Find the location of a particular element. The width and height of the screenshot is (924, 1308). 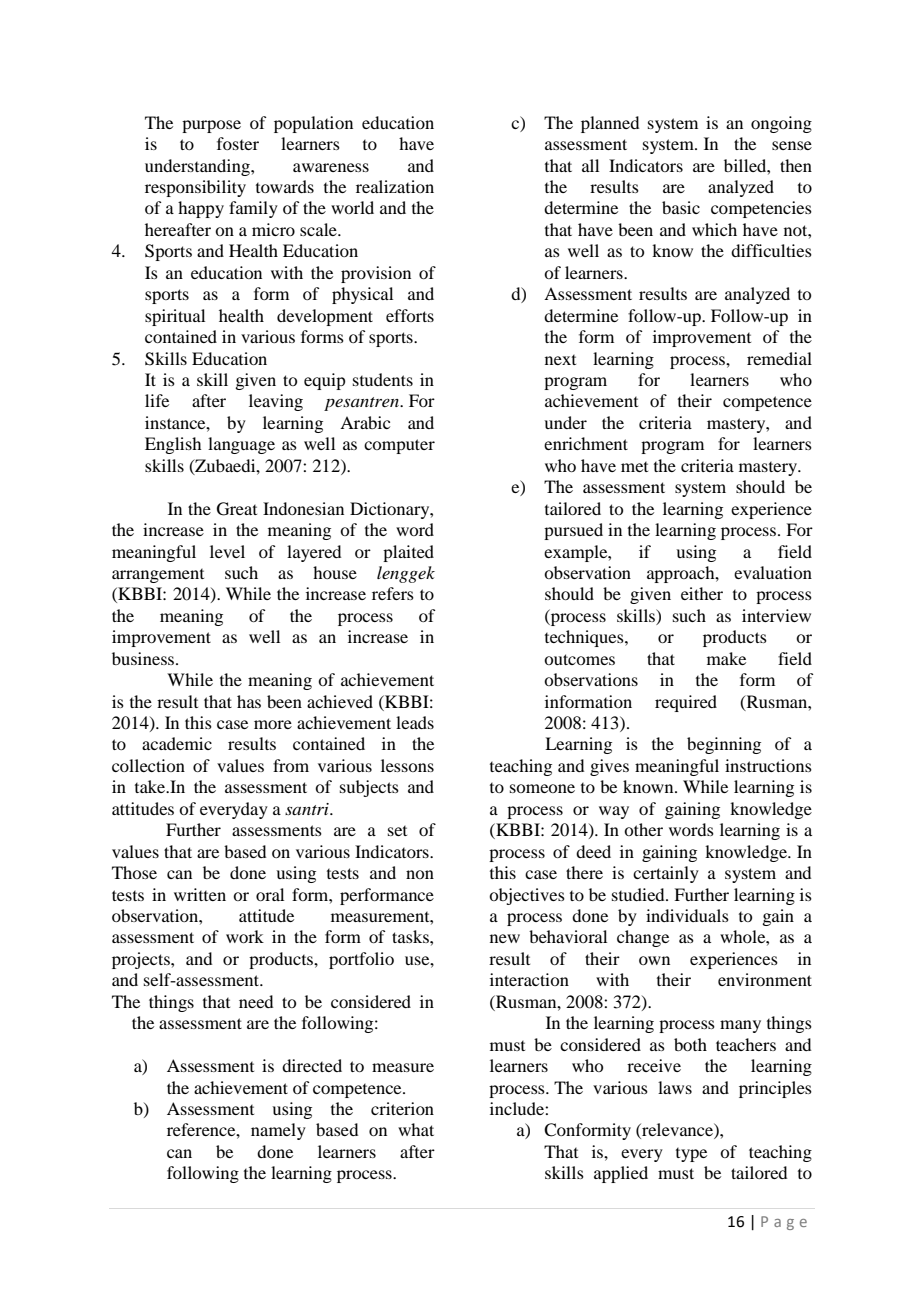

what is located at coordinates (416, 1129).
